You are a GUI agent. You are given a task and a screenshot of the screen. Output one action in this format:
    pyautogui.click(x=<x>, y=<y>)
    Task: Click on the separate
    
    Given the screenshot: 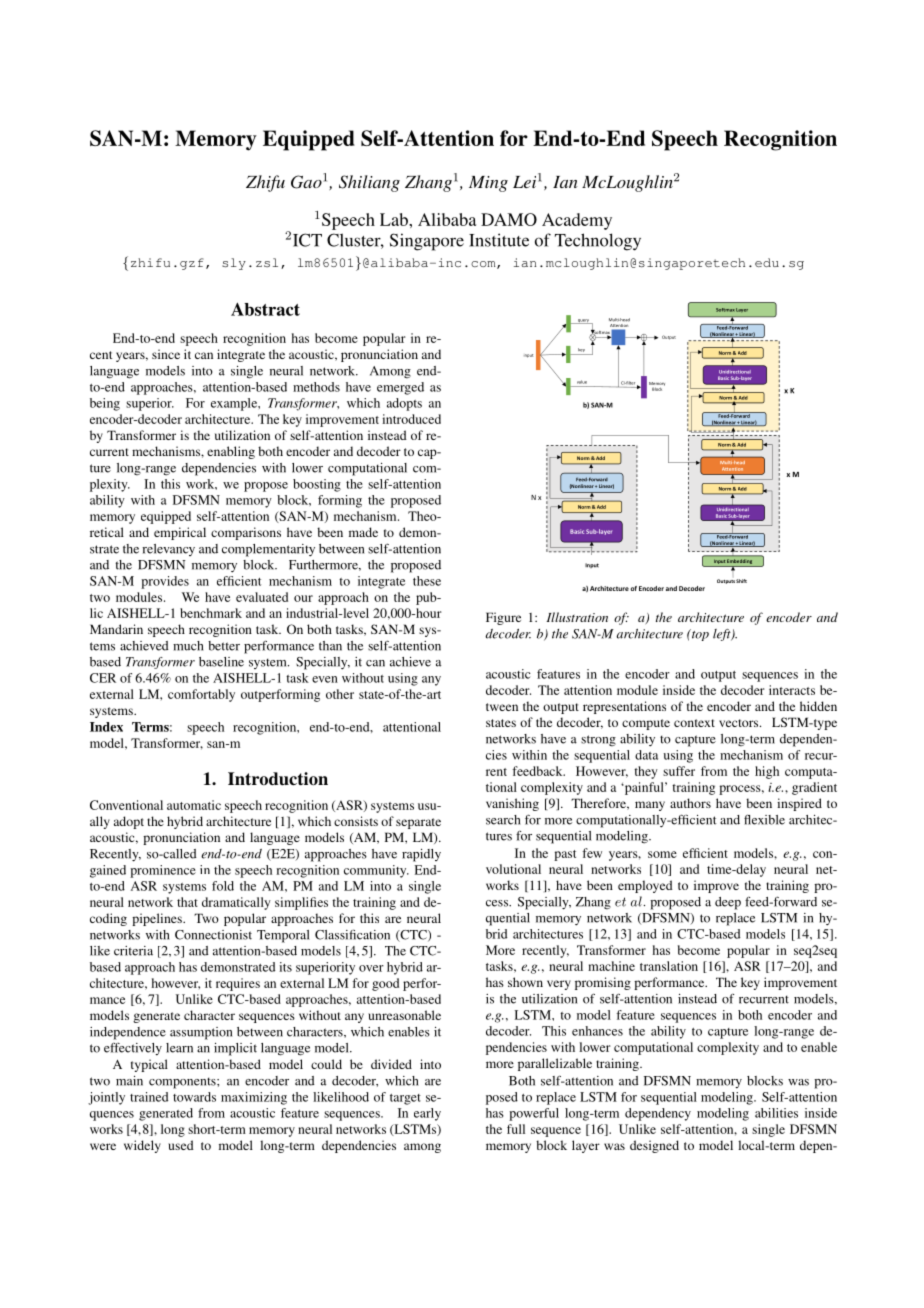 What is the action you would take?
    pyautogui.click(x=418, y=823)
